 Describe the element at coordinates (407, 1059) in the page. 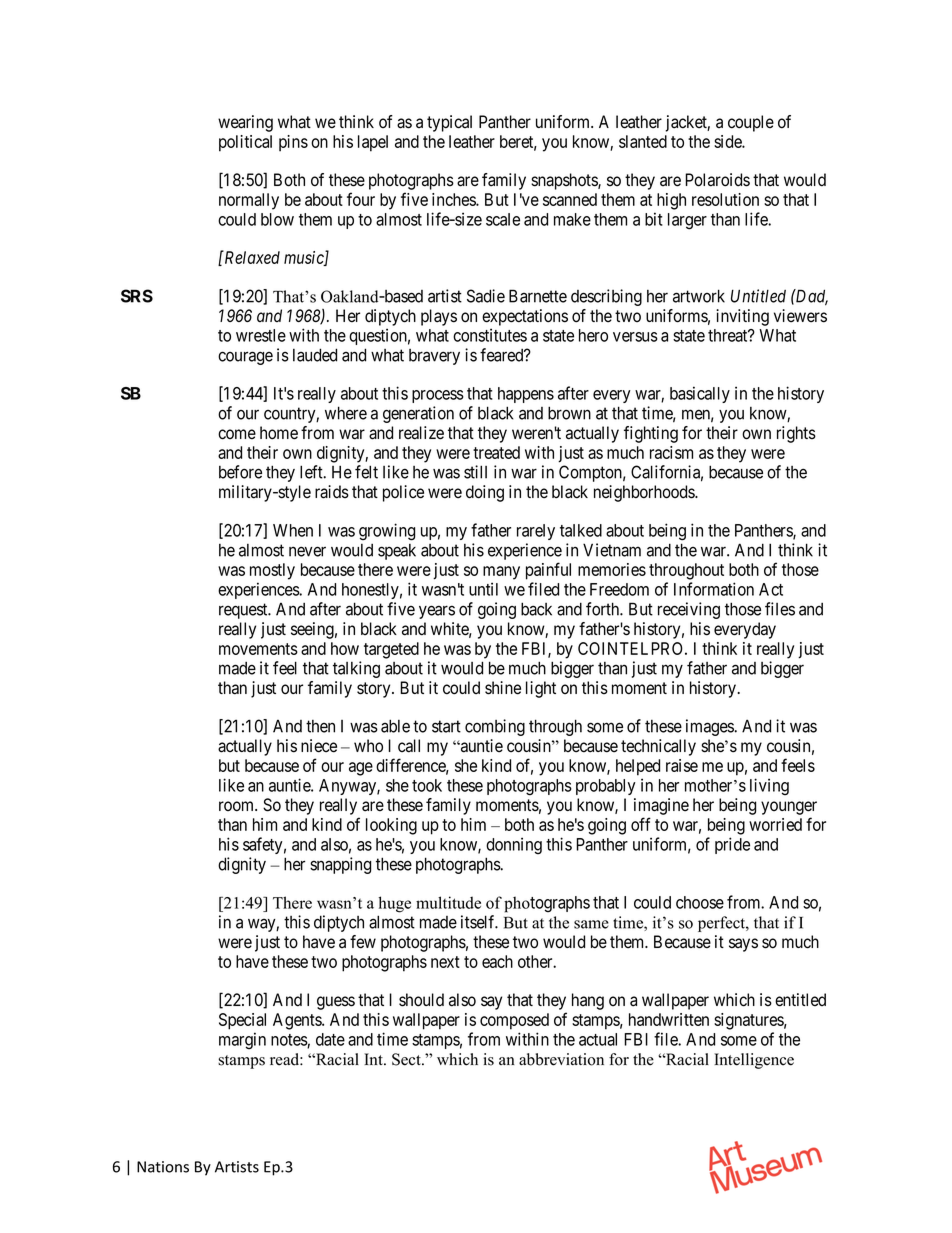

I see `Sect` at that location.
